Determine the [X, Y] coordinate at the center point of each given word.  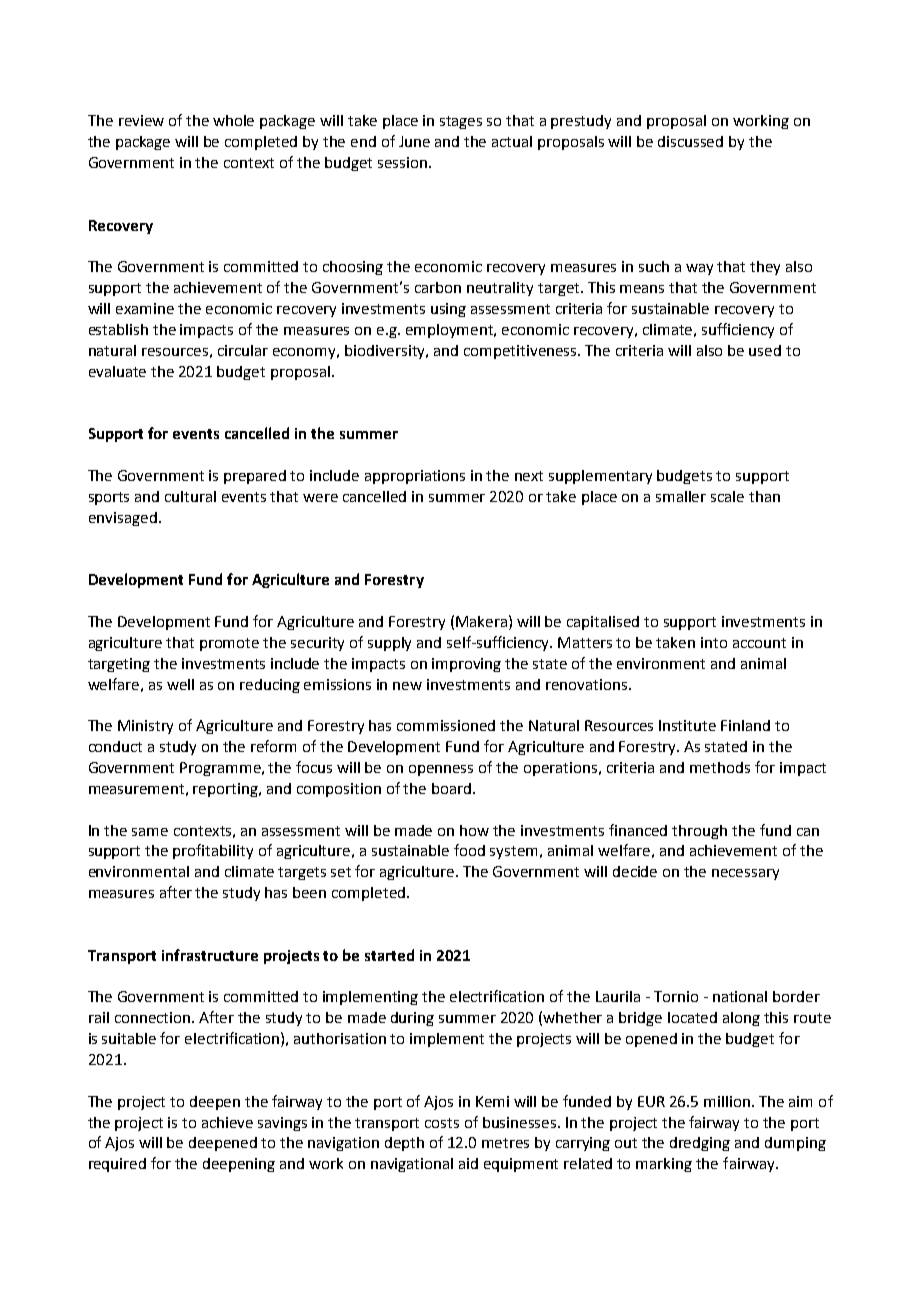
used [765, 350]
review [141, 120]
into [714, 642]
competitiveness [521, 352]
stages [461, 122]
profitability [213, 851]
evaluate [117, 371]
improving [466, 665]
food [469, 850]
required [117, 1165]
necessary [745, 874]
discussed [690, 141]
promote [229, 644]
